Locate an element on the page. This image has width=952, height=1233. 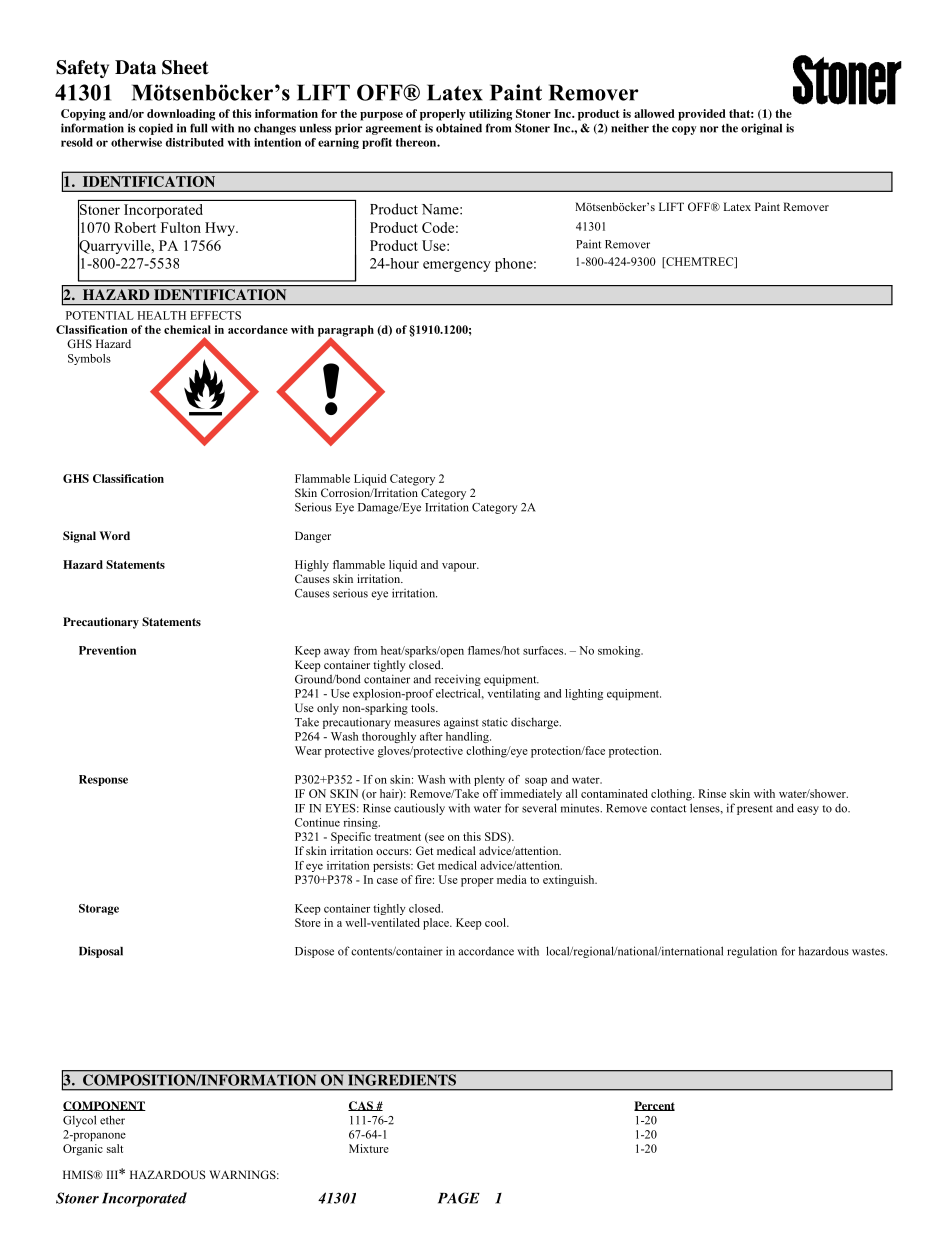
Response is located at coordinates (103, 780).
